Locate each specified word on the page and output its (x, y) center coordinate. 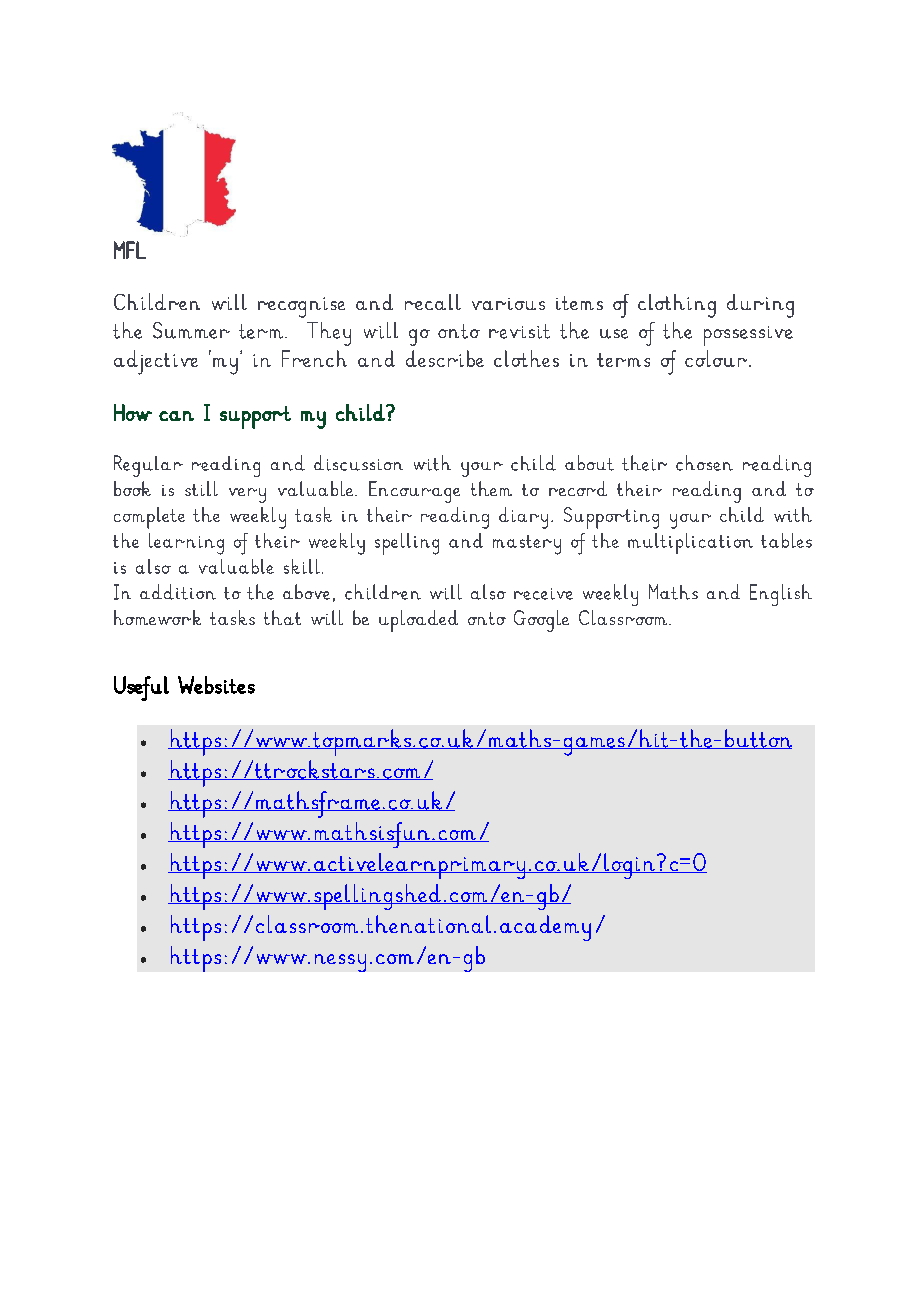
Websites (216, 685)
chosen (704, 463)
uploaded (418, 621)
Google (541, 621)
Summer (191, 330)
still (201, 488)
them (491, 488)
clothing (677, 306)
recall (433, 302)
